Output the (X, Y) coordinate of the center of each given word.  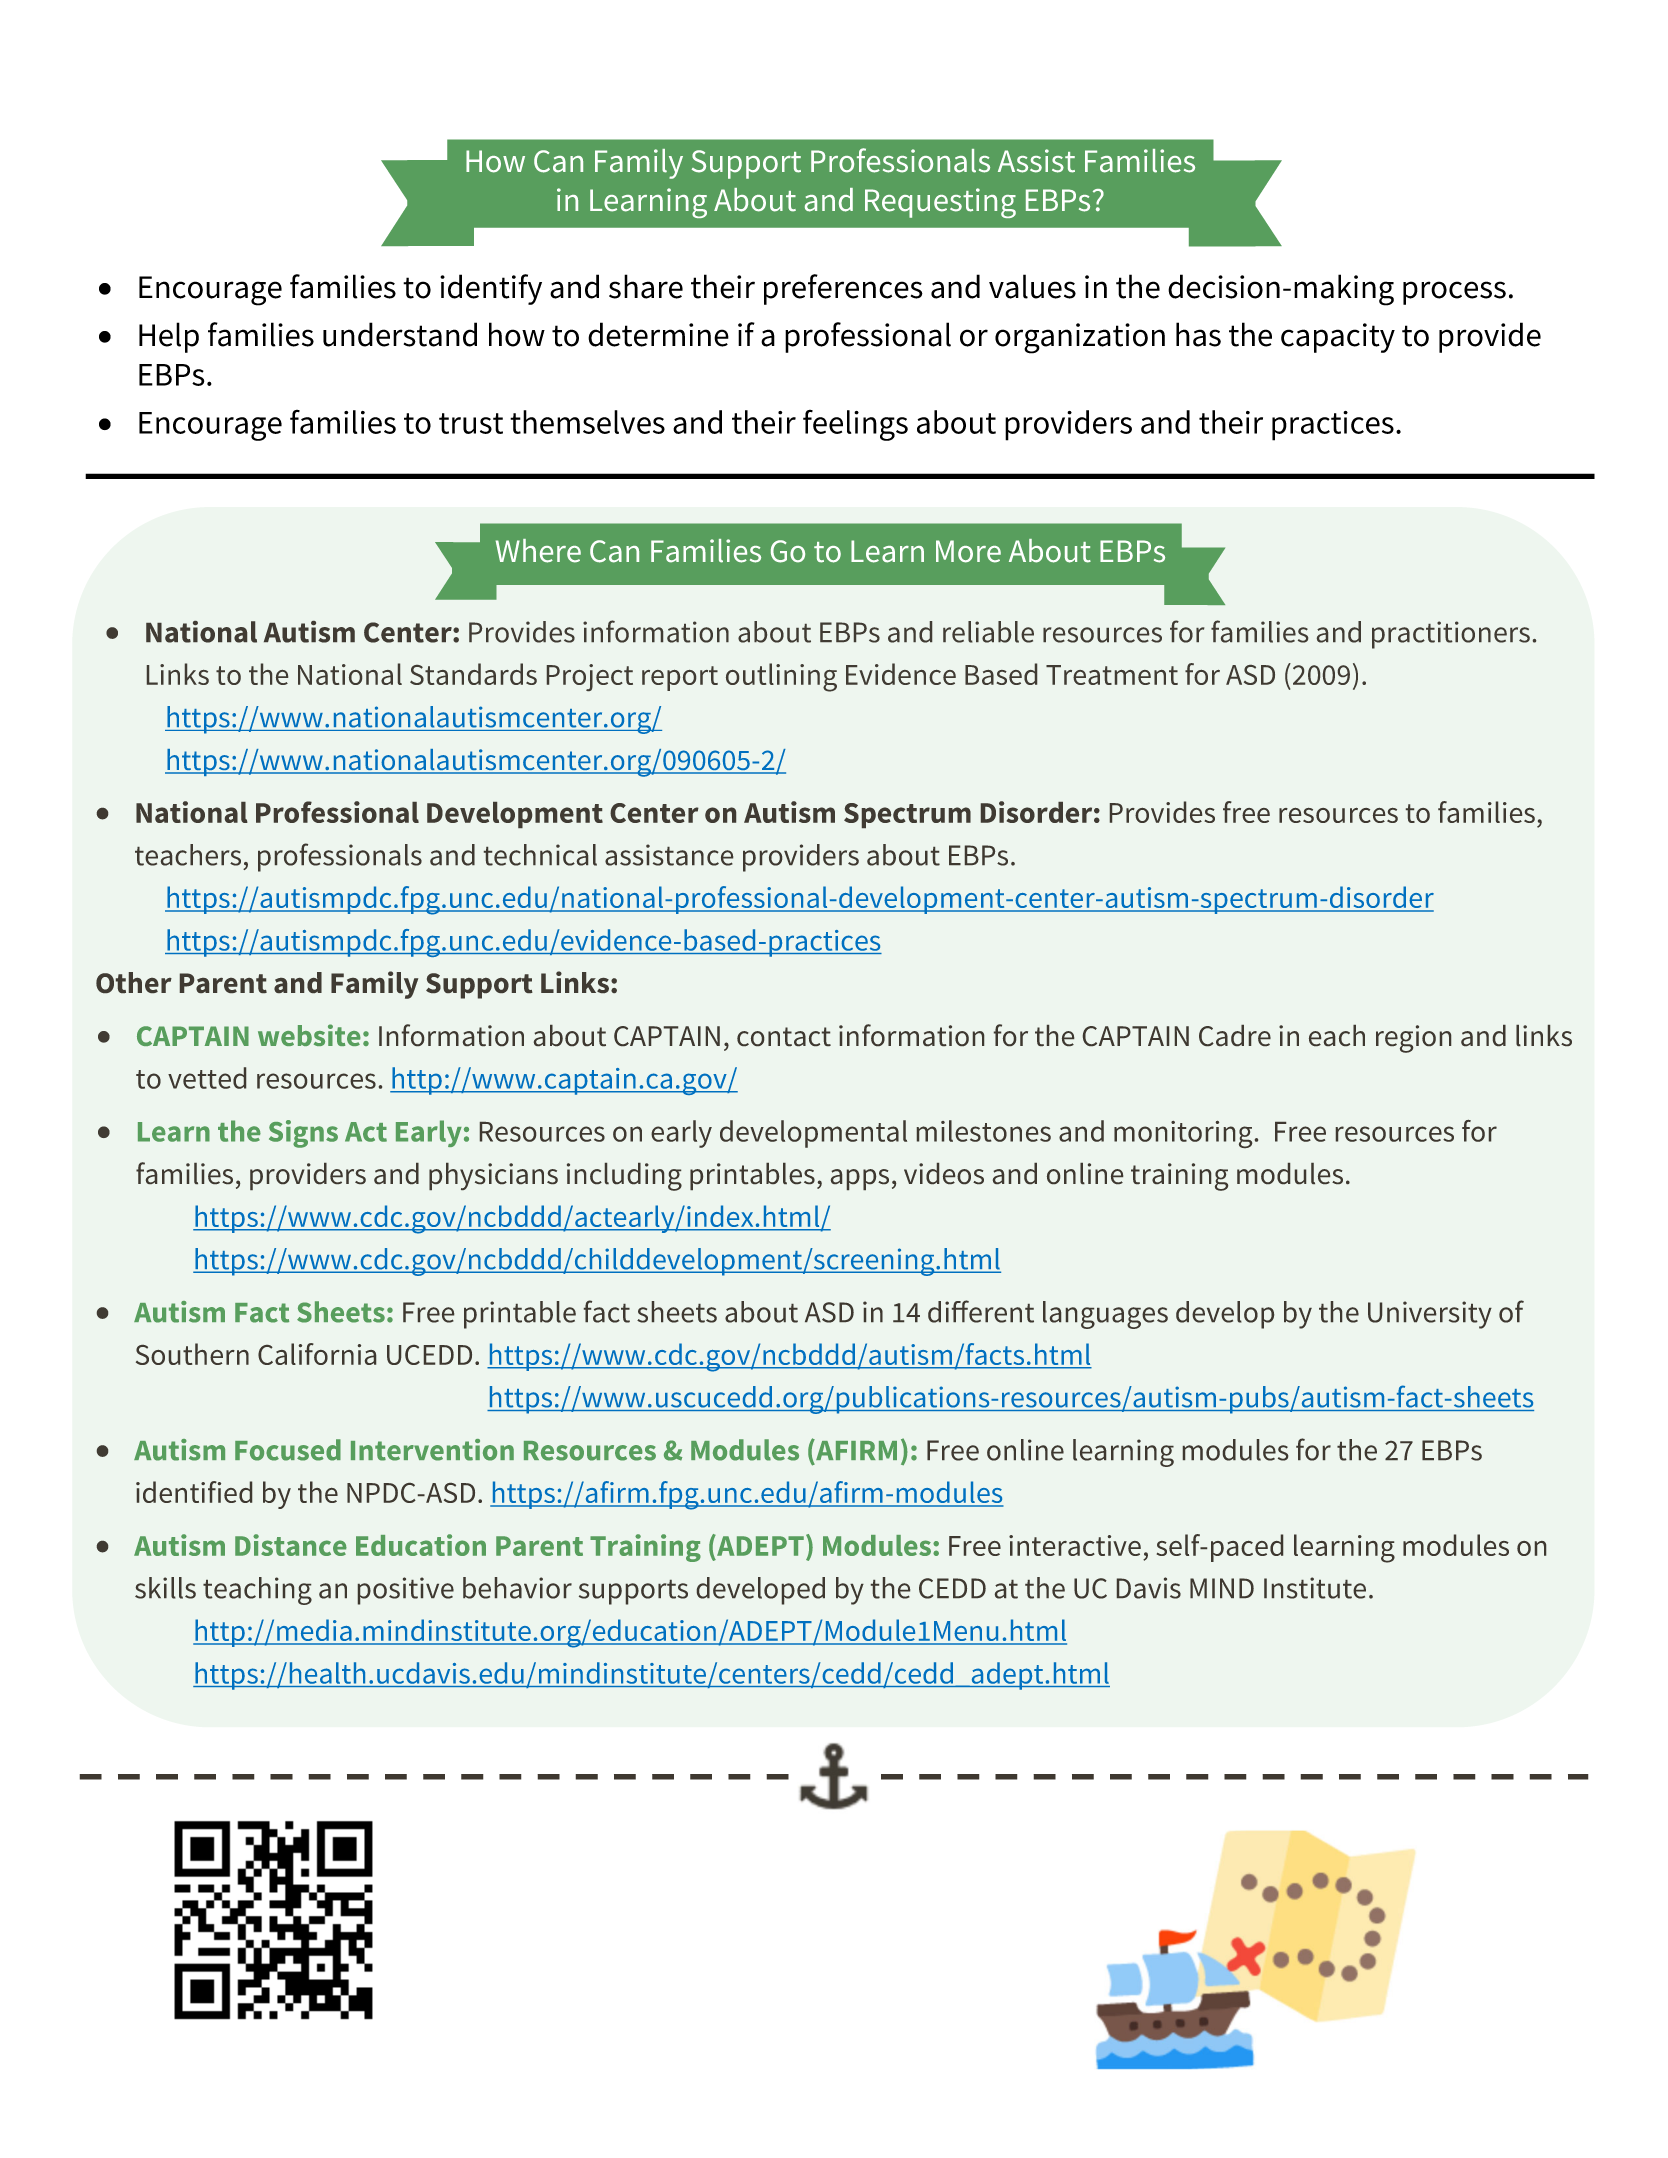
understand (400, 334)
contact (784, 1036)
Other (134, 982)
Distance (291, 1545)
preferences (843, 289)
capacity (1338, 338)
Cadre (1235, 1035)
